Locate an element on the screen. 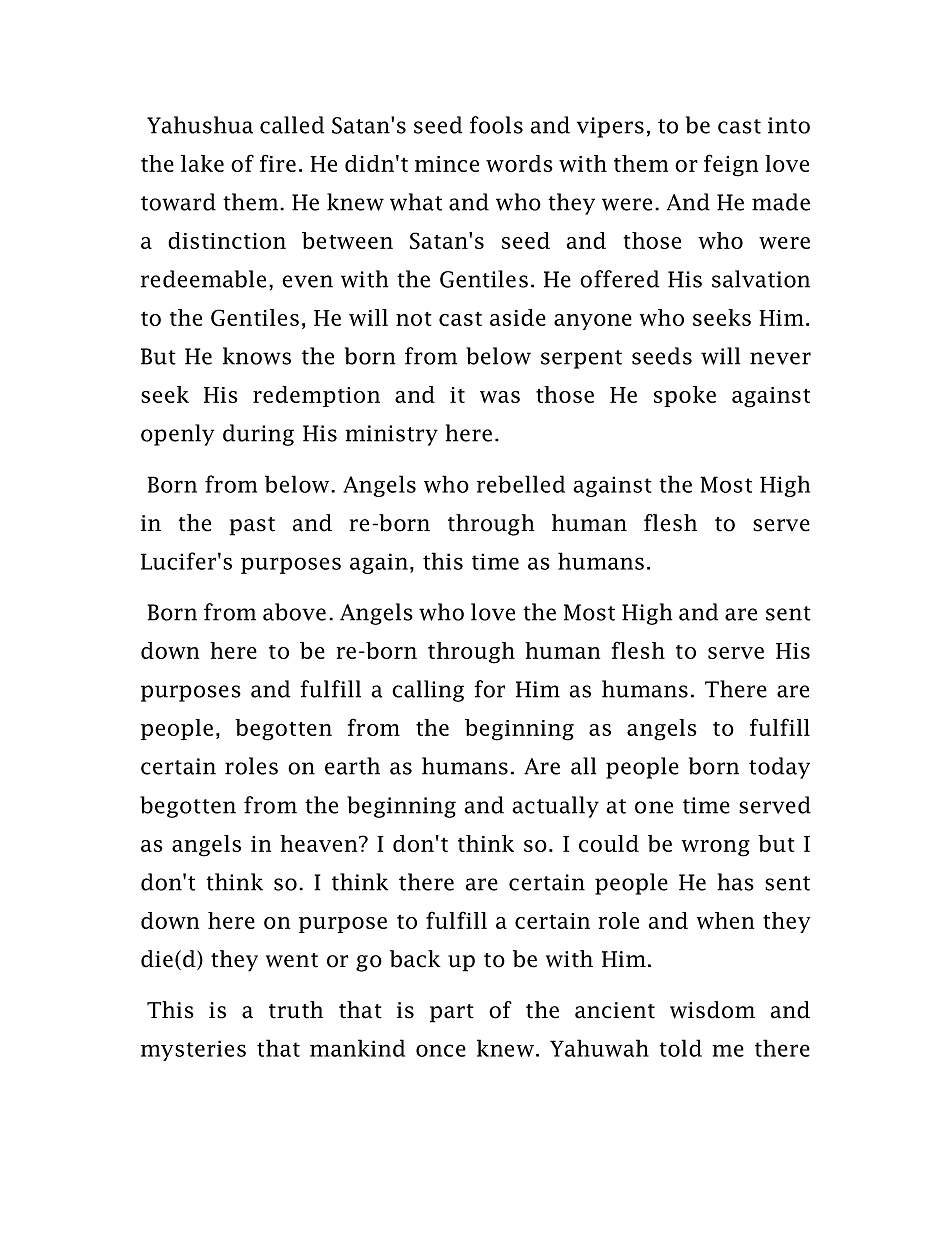 The height and width of the screenshot is (1233, 952). heaven is located at coordinates (320, 843).
